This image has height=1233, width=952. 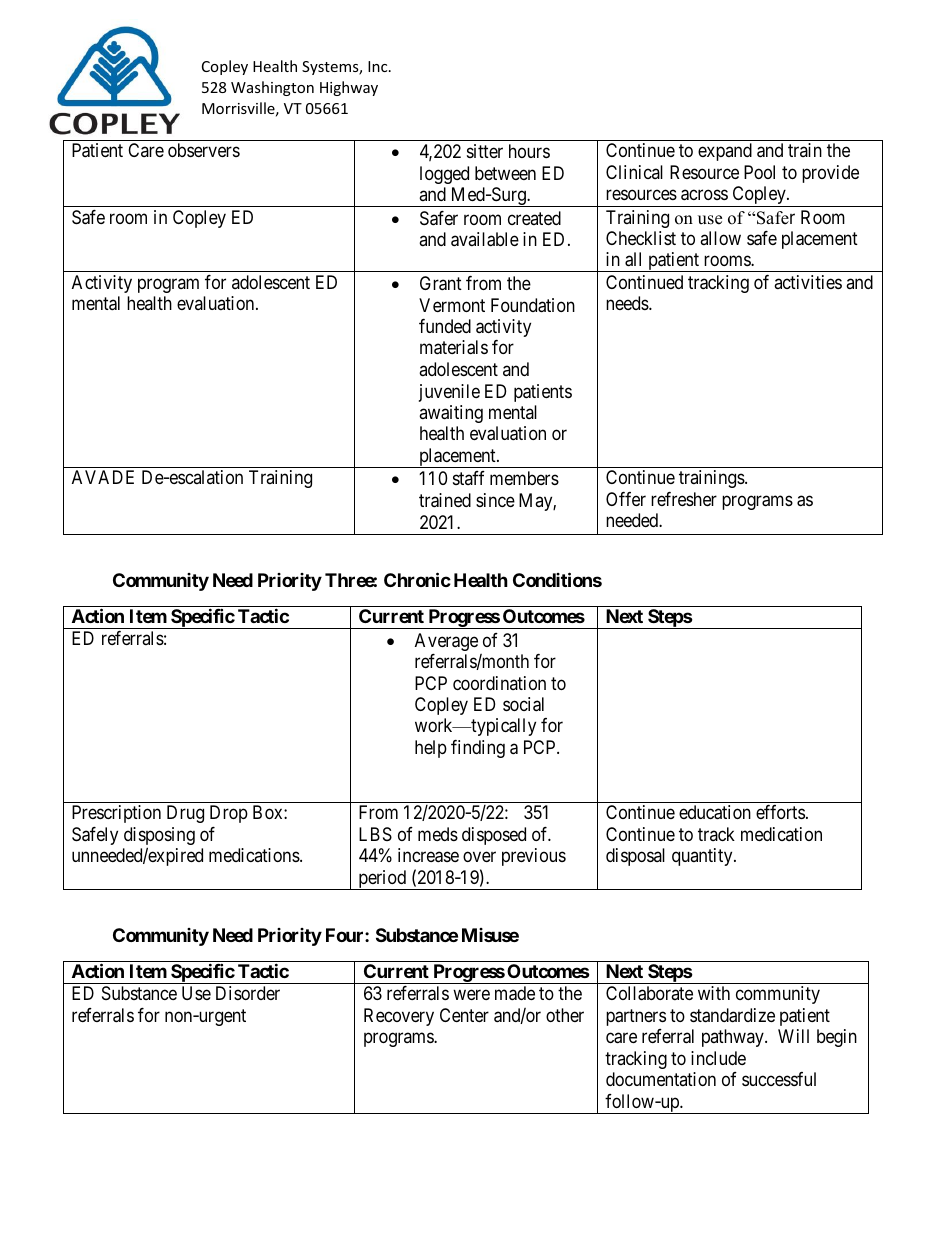 I want to click on pathway, so click(x=734, y=1038).
